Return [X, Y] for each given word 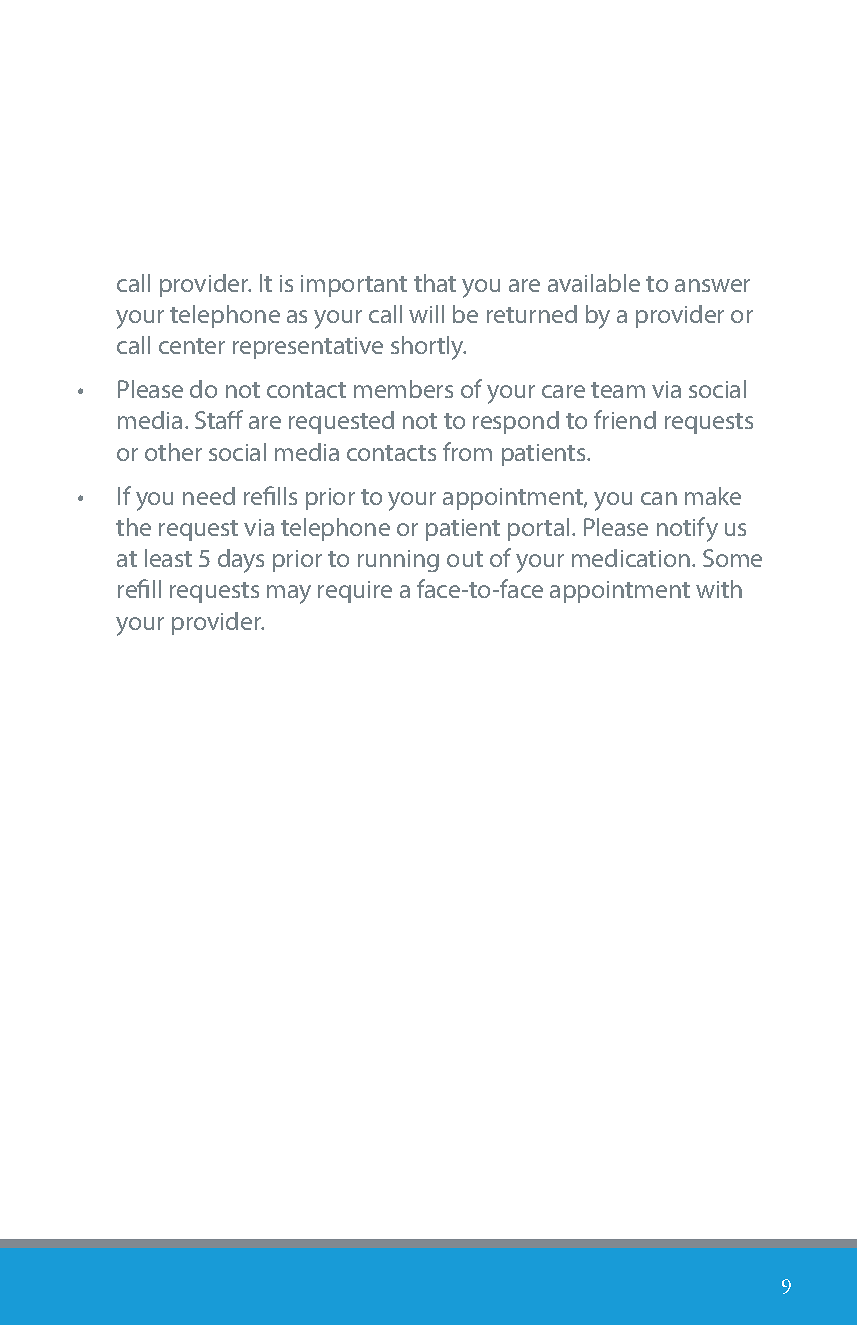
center [192, 346]
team [618, 390]
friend [625, 419]
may [289, 594]
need [209, 496]
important [354, 286]
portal [538, 529]
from [467, 451]
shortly [428, 348]
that [435, 283]
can [659, 498]
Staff [219, 419]
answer [712, 285]
